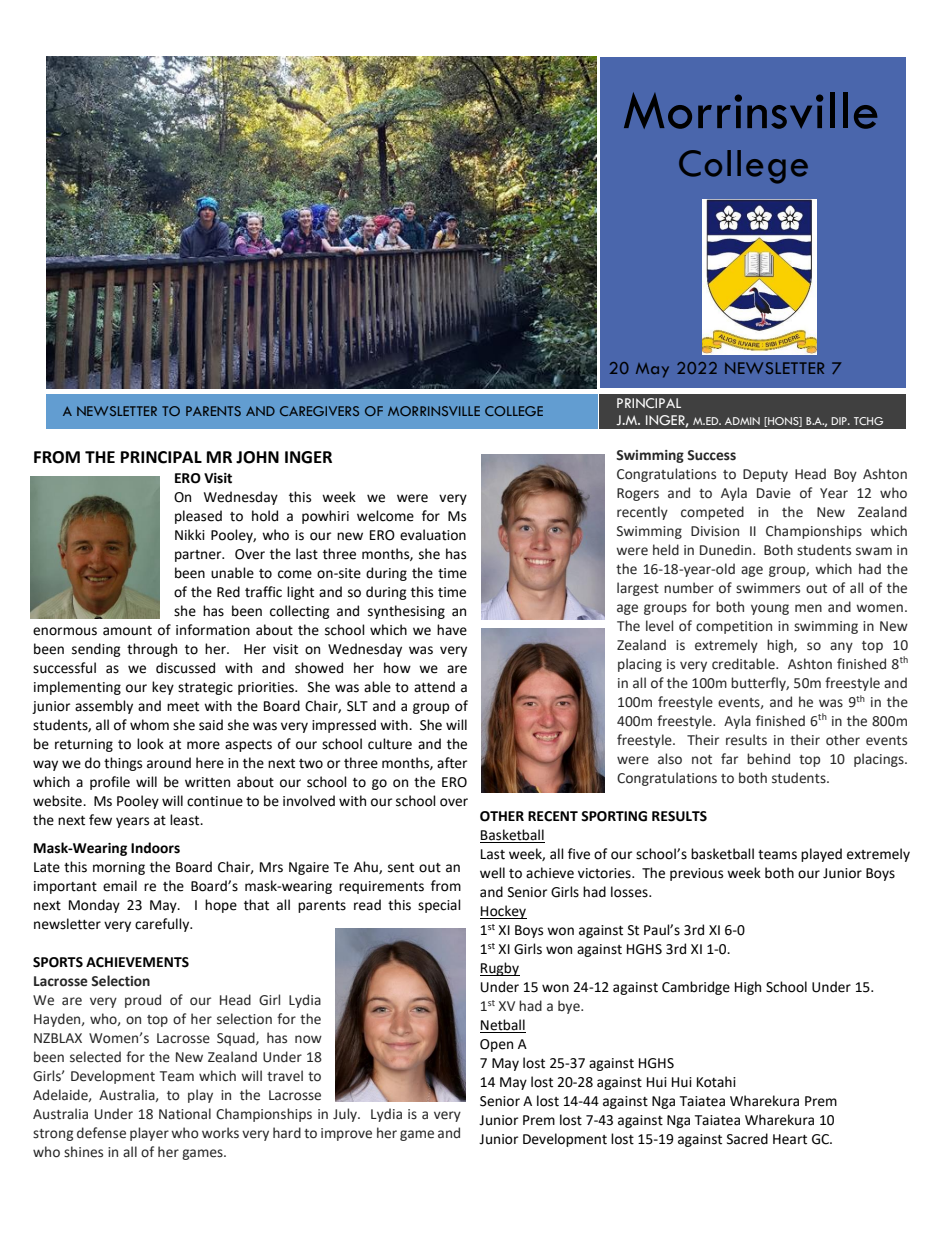 The width and height of the screenshot is (952, 1233). I want to click on behind, so click(768, 759).
